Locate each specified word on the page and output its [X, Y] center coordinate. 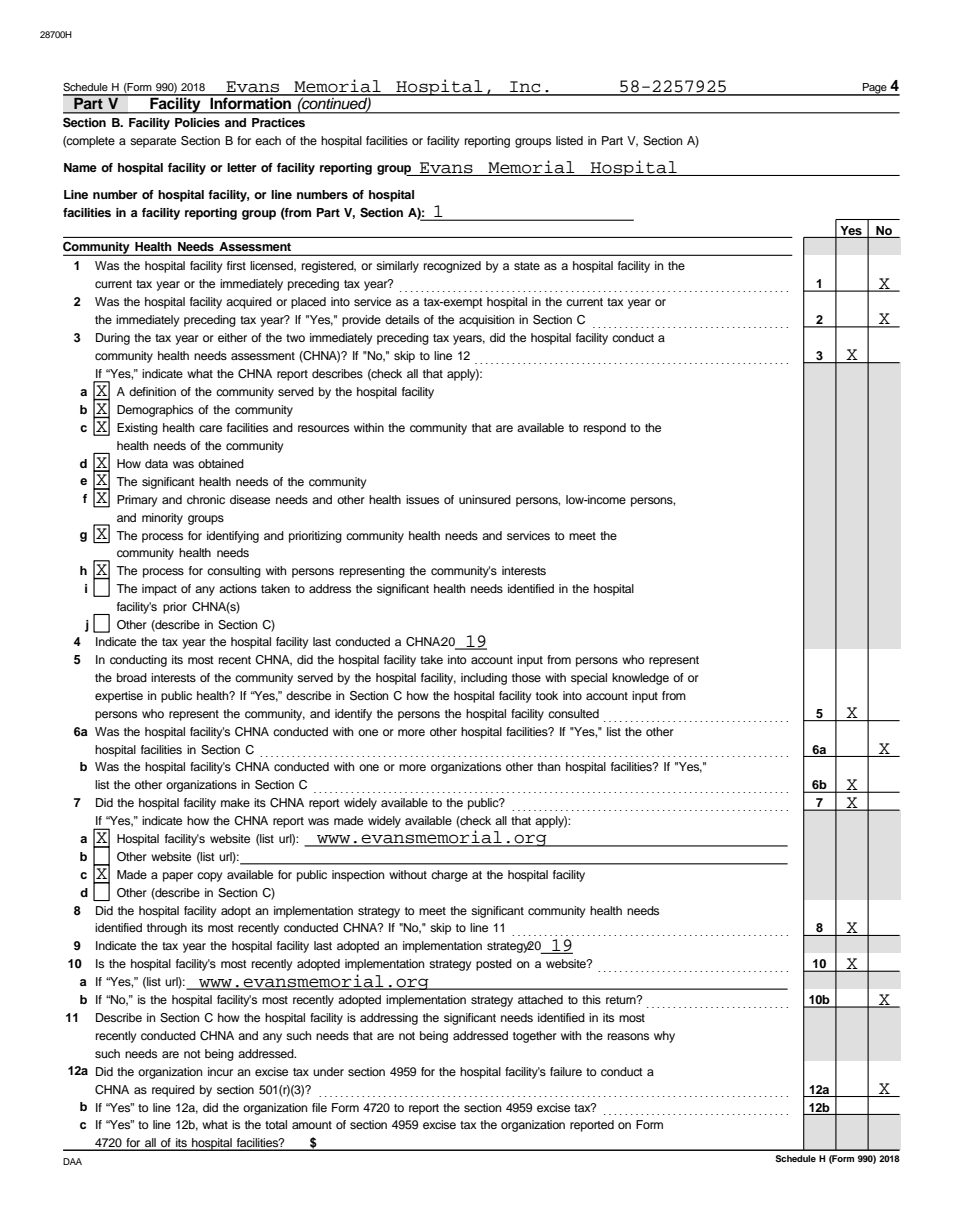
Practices [278, 122]
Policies [197, 122]
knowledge [640, 679]
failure [566, 1071]
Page [875, 89]
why [664, 1037]
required [173, 1091]
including [484, 679]
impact [159, 590]
